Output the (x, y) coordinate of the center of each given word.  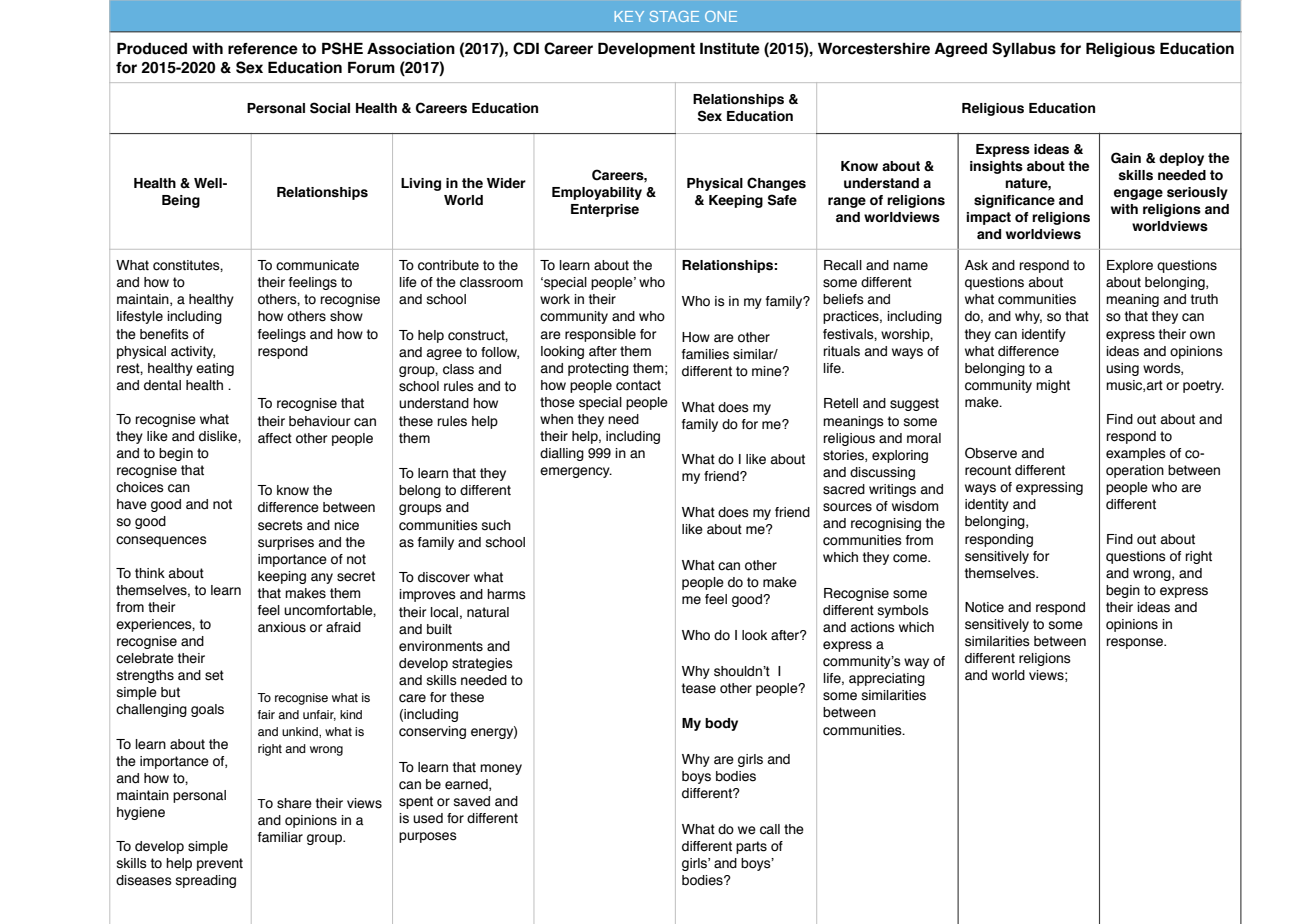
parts (751, 847)
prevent (220, 864)
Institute (730, 49)
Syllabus (1024, 49)
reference (263, 49)
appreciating (887, 679)
